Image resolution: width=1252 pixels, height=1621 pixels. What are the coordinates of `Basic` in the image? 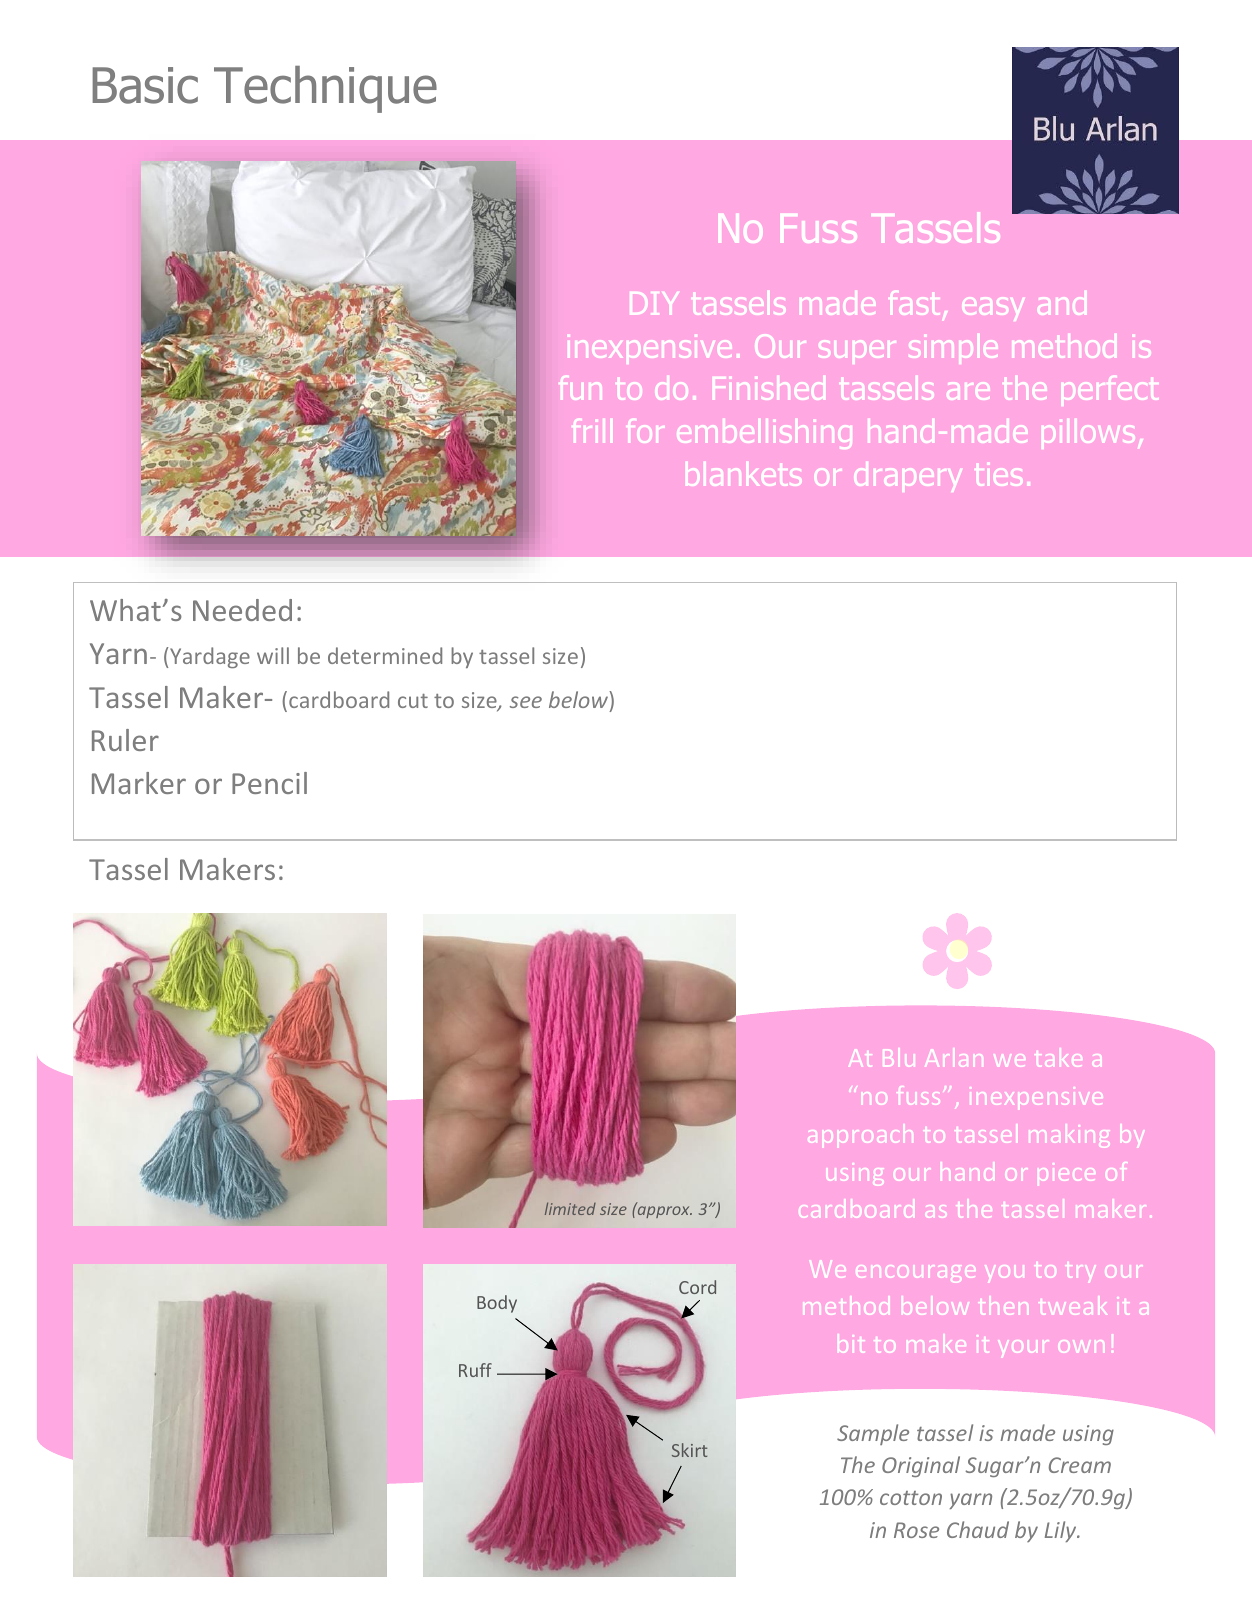 It's located at (145, 85).
